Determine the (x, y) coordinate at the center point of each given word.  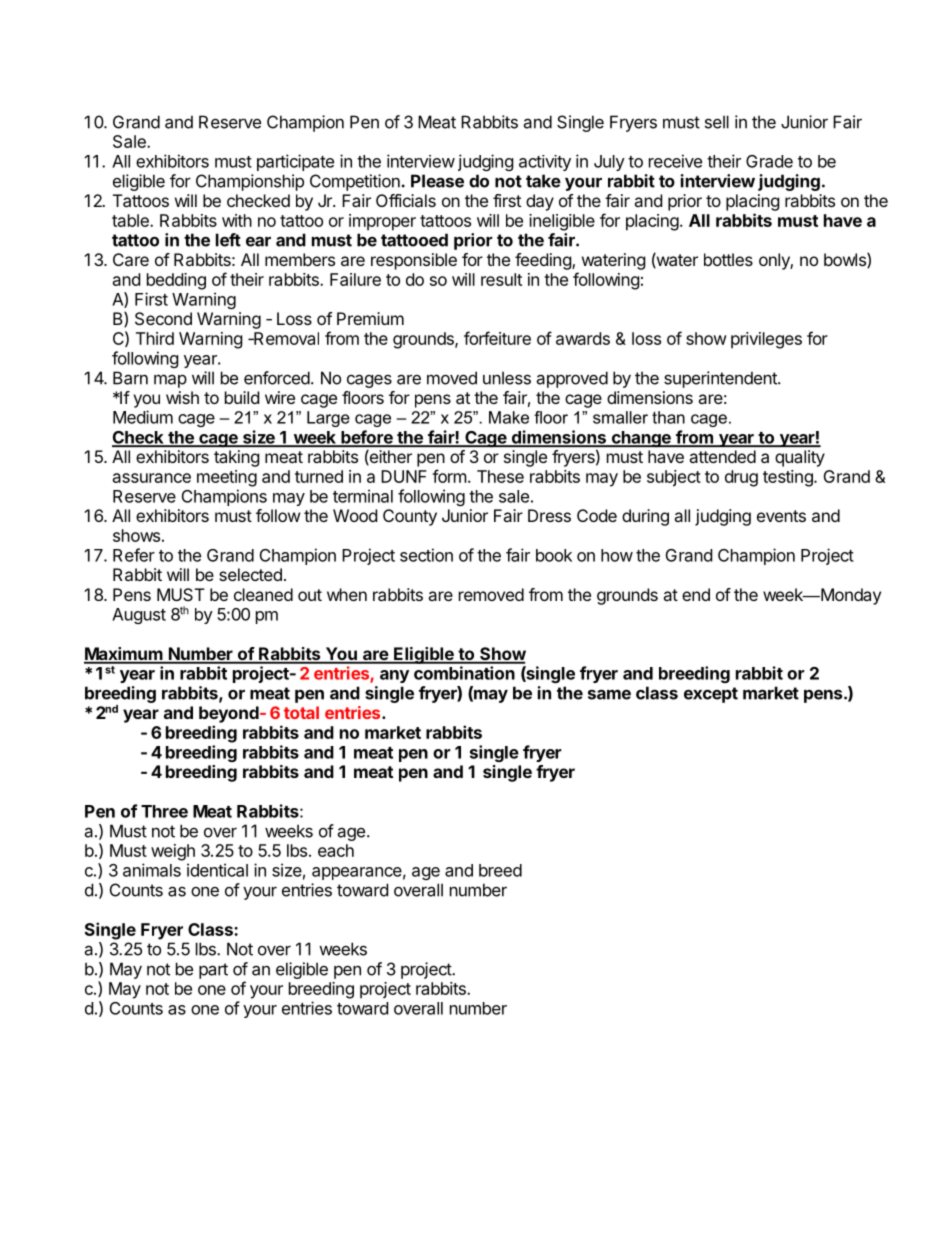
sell (717, 122)
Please (437, 181)
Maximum (124, 655)
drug (741, 478)
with (237, 220)
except (711, 695)
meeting (227, 478)
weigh (173, 852)
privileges (766, 340)
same (609, 694)
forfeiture (497, 338)
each (336, 850)
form (449, 476)
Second (163, 318)
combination (464, 673)
